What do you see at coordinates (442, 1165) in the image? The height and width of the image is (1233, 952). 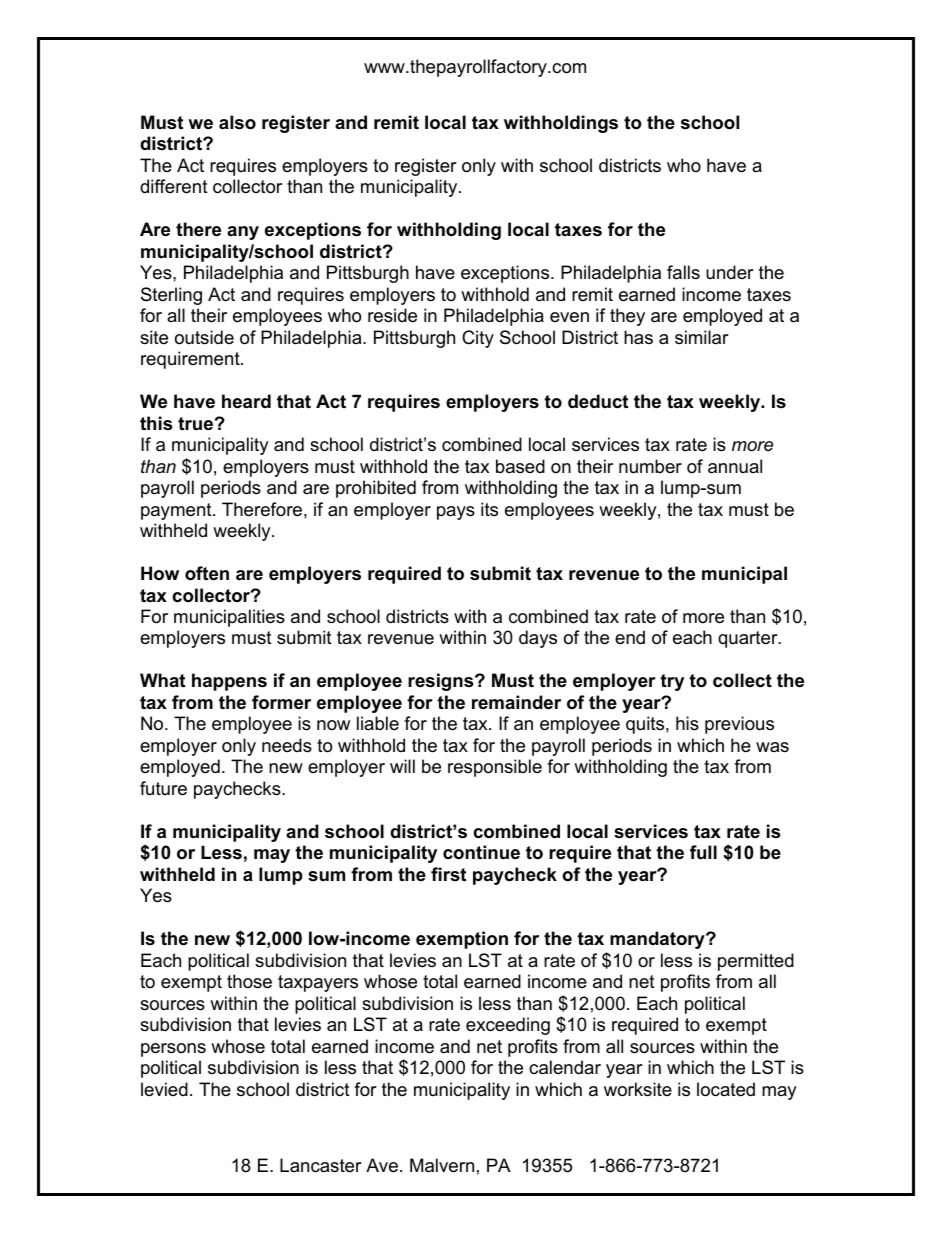 I see `Malvern` at bounding box center [442, 1165].
